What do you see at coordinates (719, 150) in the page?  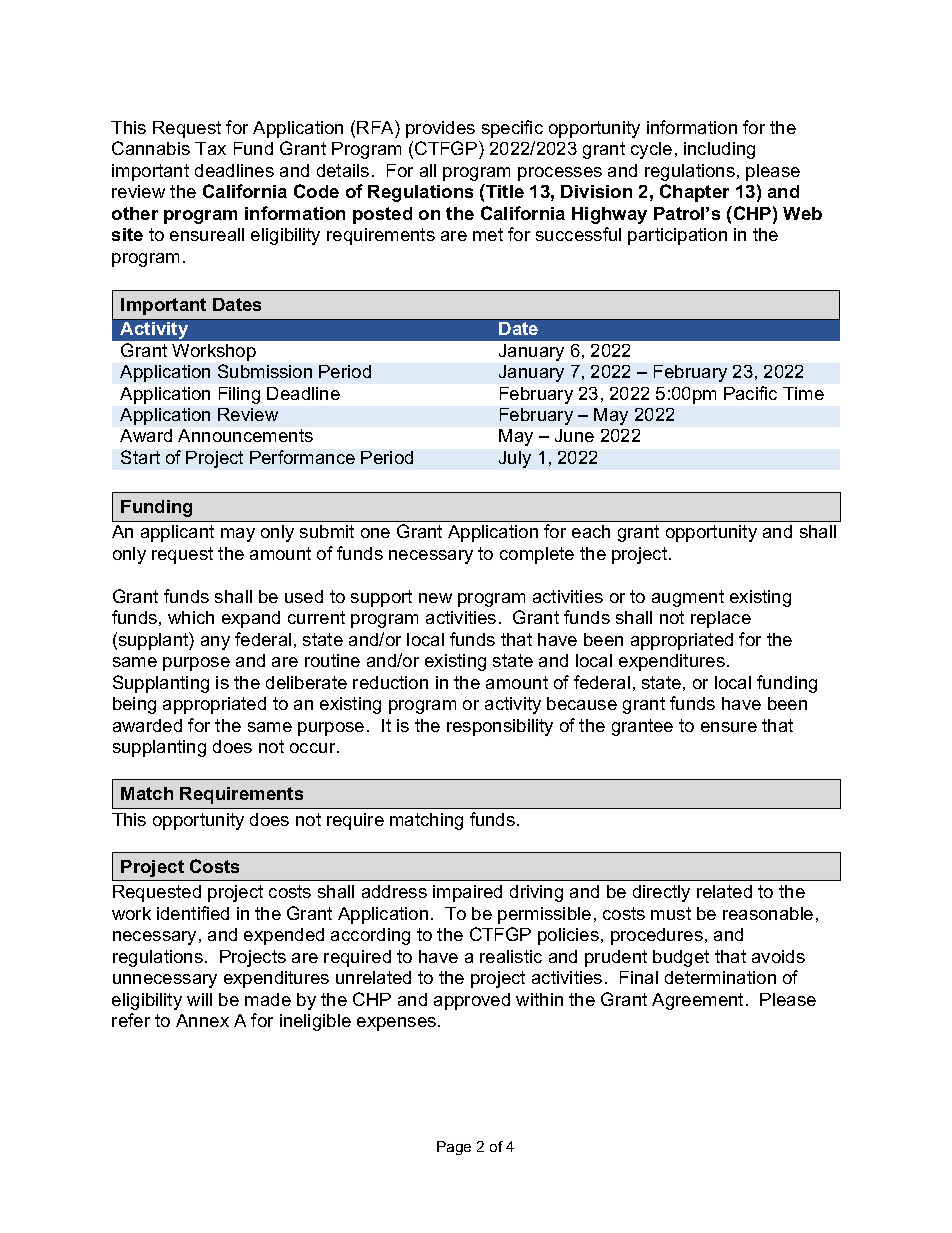 I see `including` at bounding box center [719, 150].
